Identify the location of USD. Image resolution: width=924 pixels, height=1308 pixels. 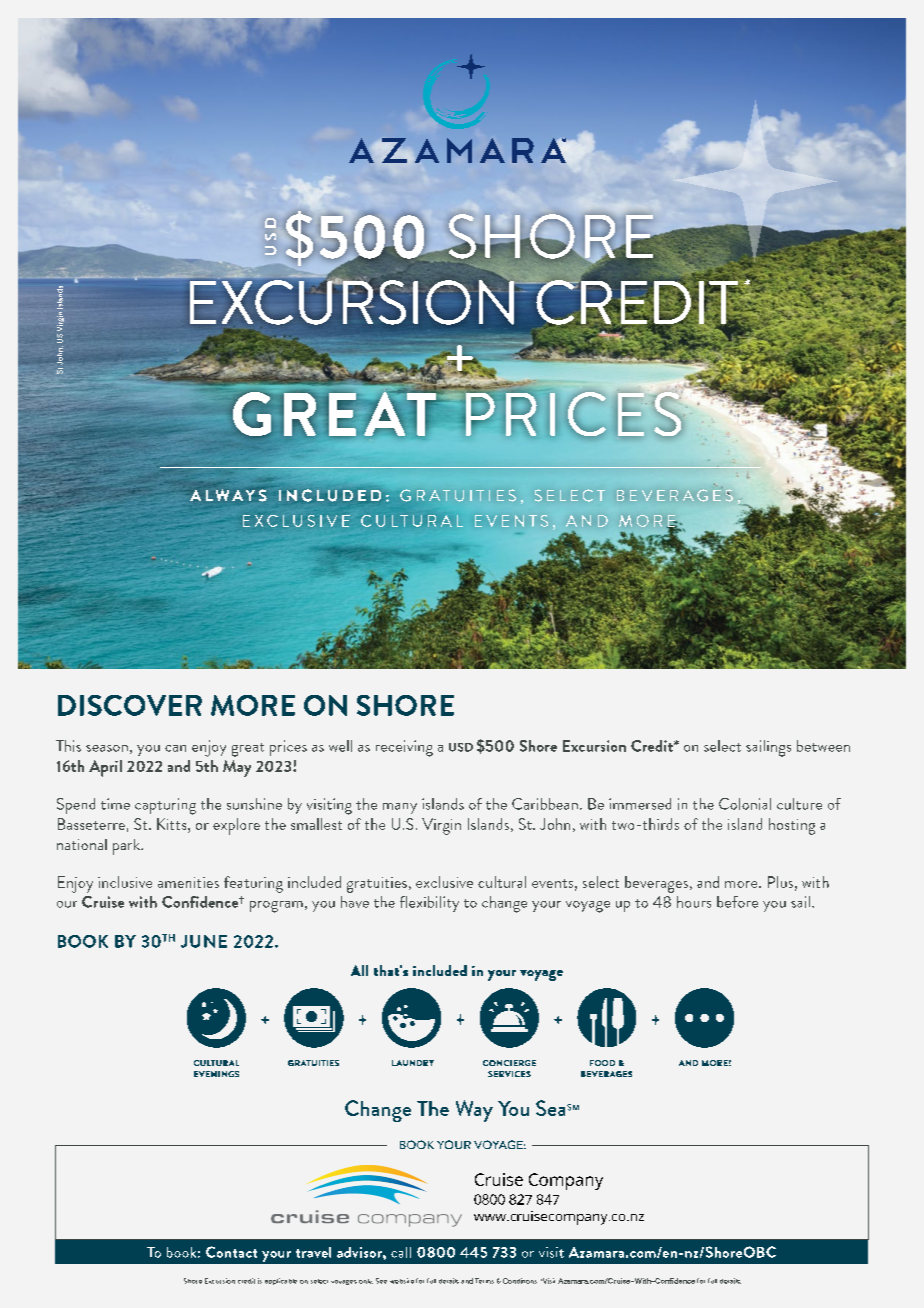
(461, 747).
